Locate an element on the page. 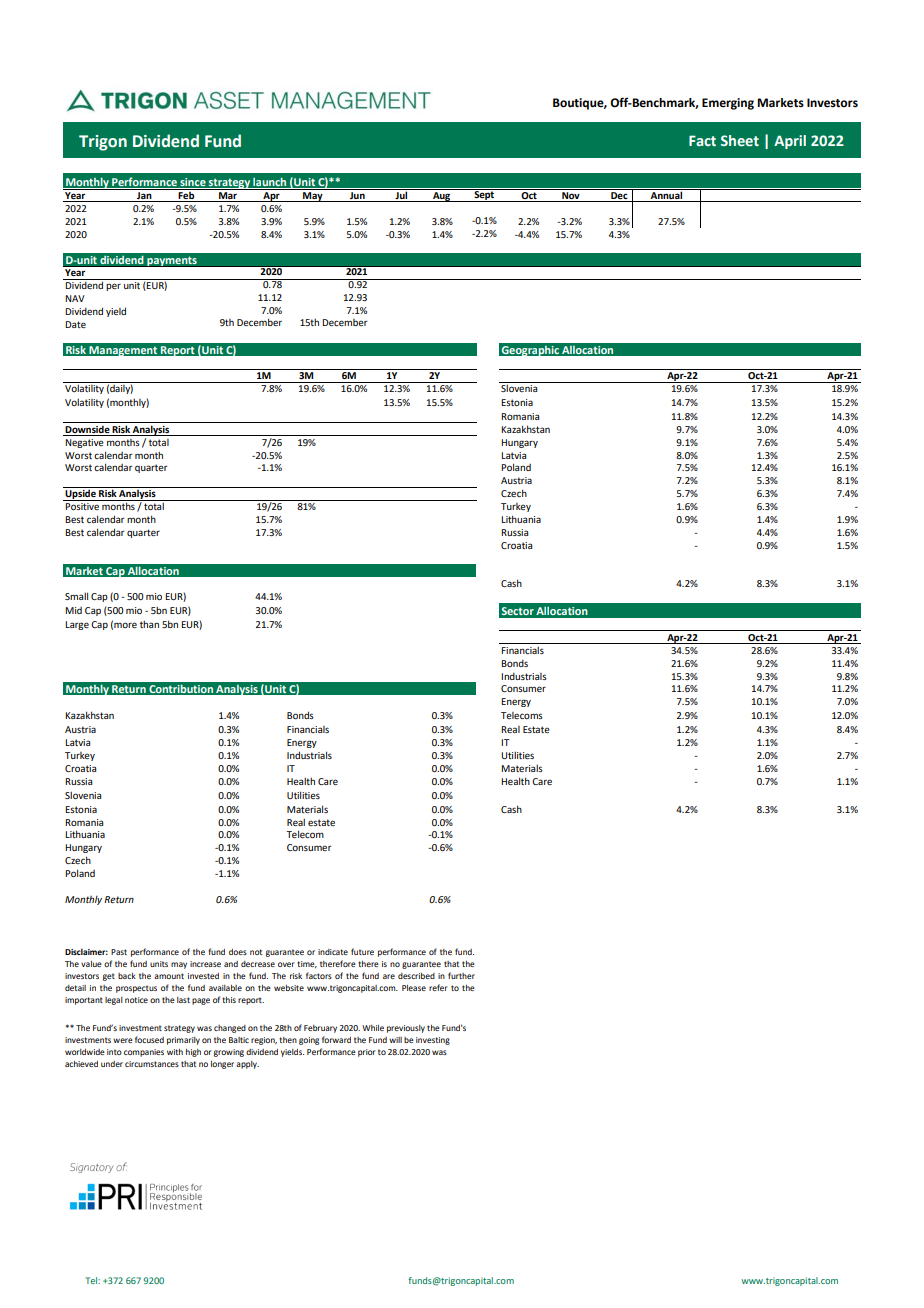  Upside is located at coordinates (81, 494).
